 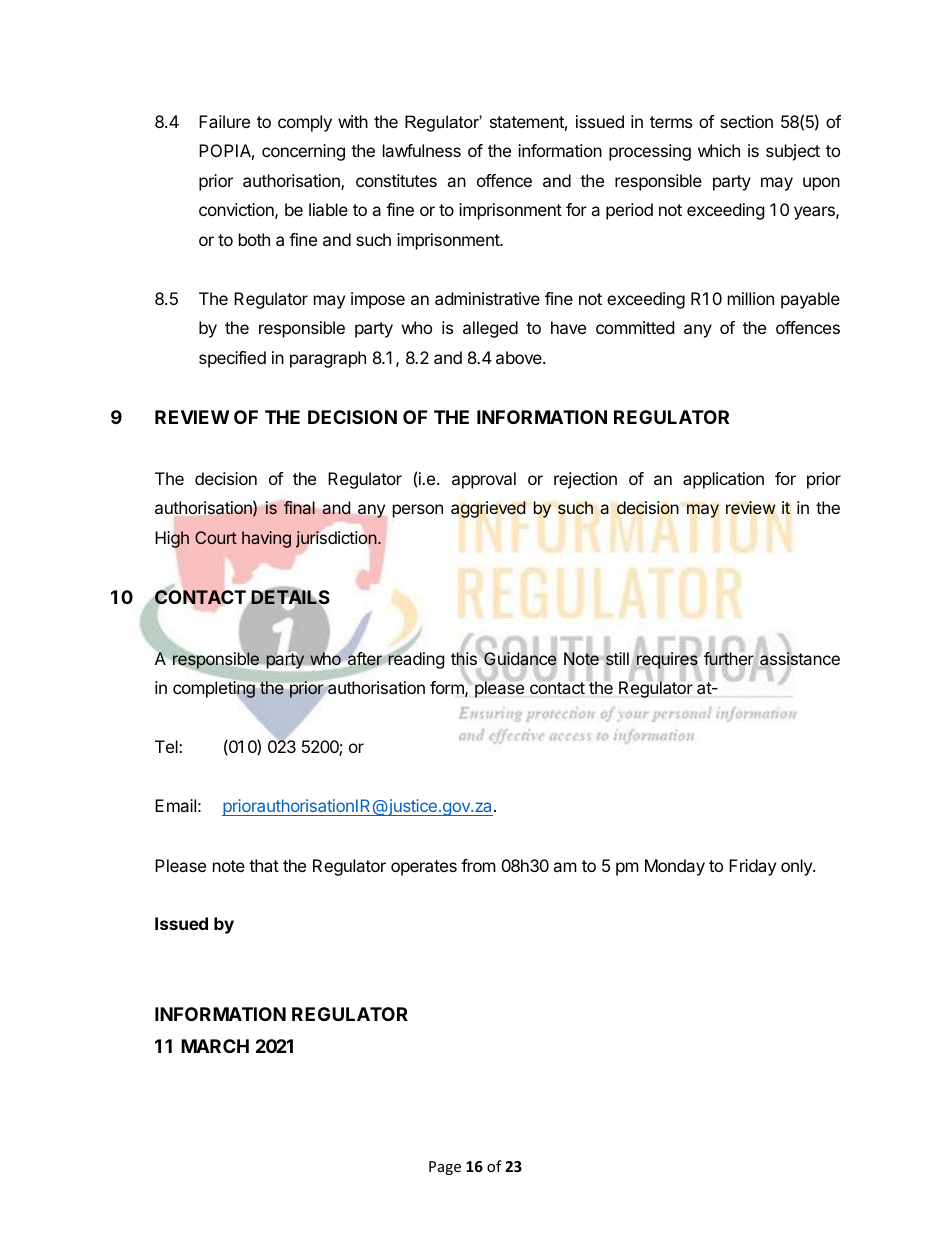 I want to click on Page, so click(x=445, y=1168).
